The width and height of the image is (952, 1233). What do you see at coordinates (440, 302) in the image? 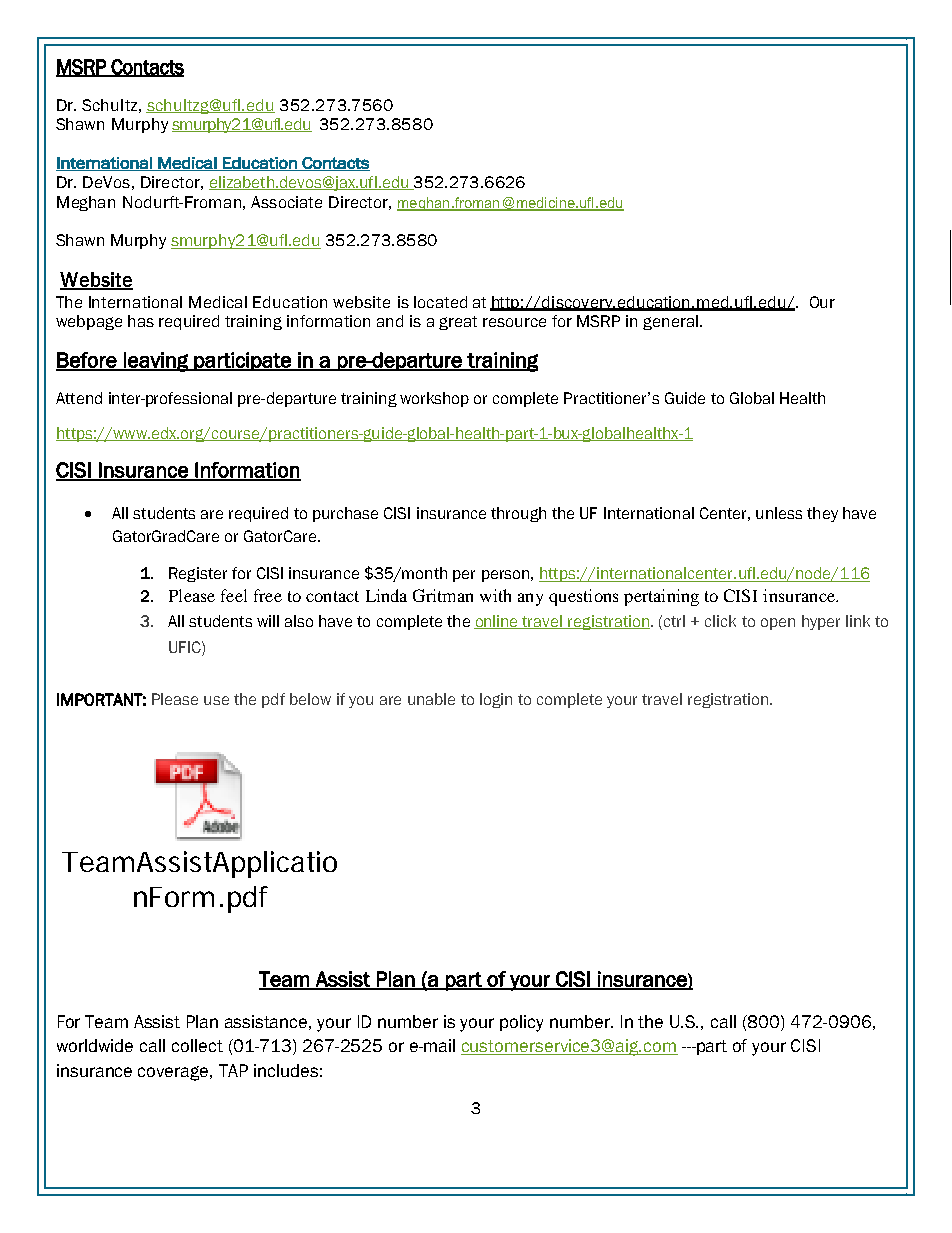
I see `located` at bounding box center [440, 302].
